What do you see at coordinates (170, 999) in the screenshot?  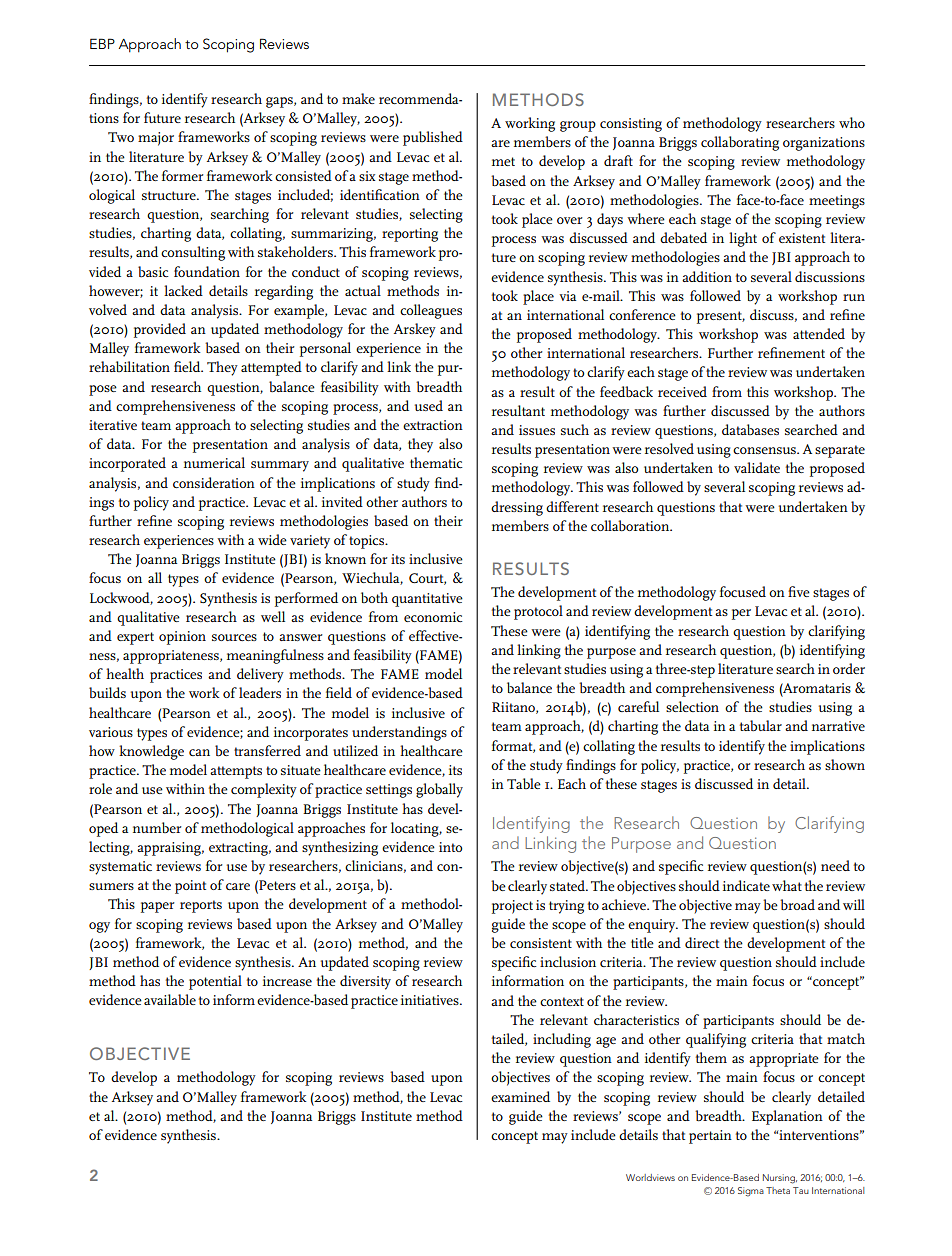 I see `available` at bounding box center [170, 999].
